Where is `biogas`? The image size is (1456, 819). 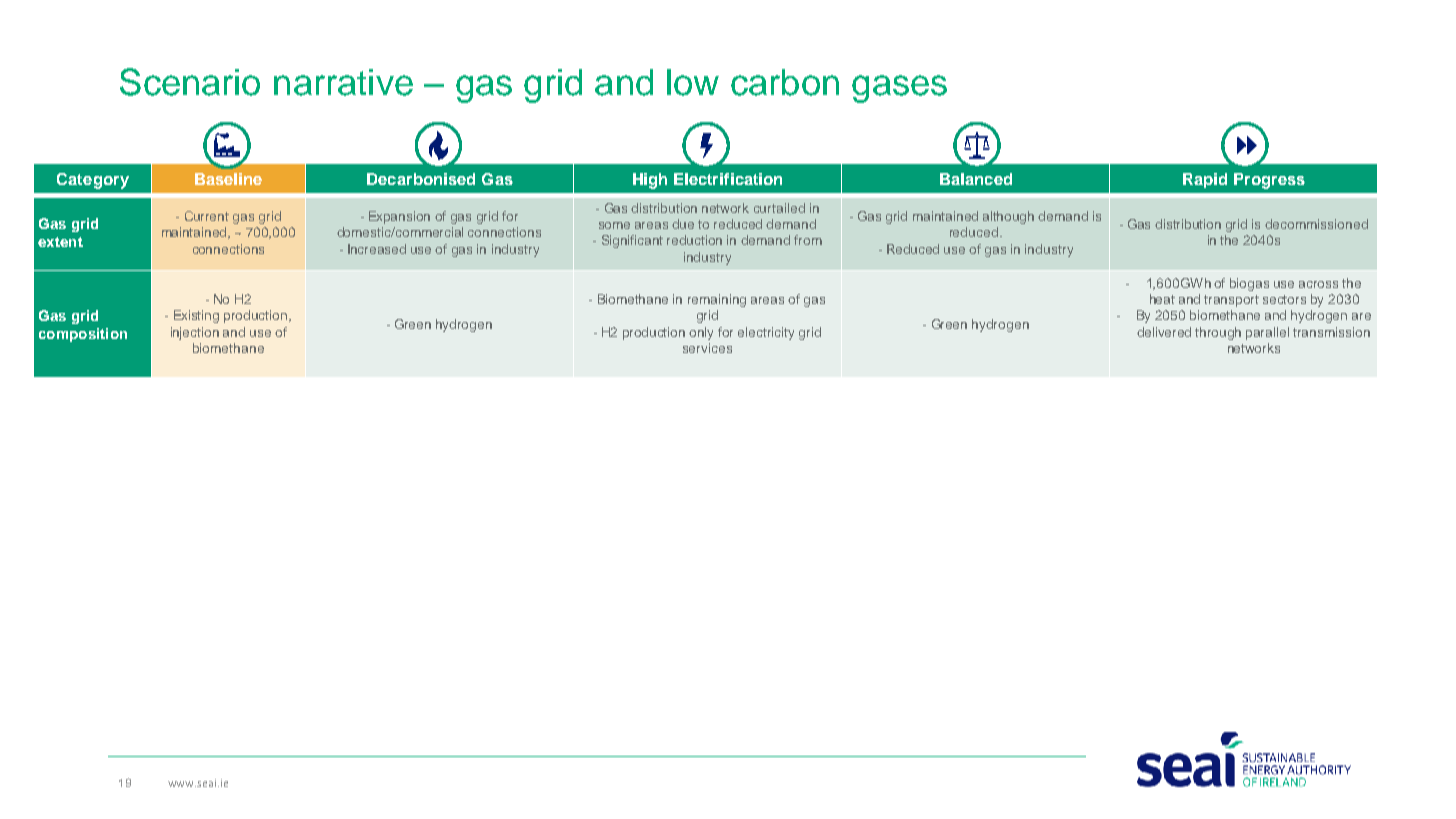
biogas is located at coordinates (1249, 284).
